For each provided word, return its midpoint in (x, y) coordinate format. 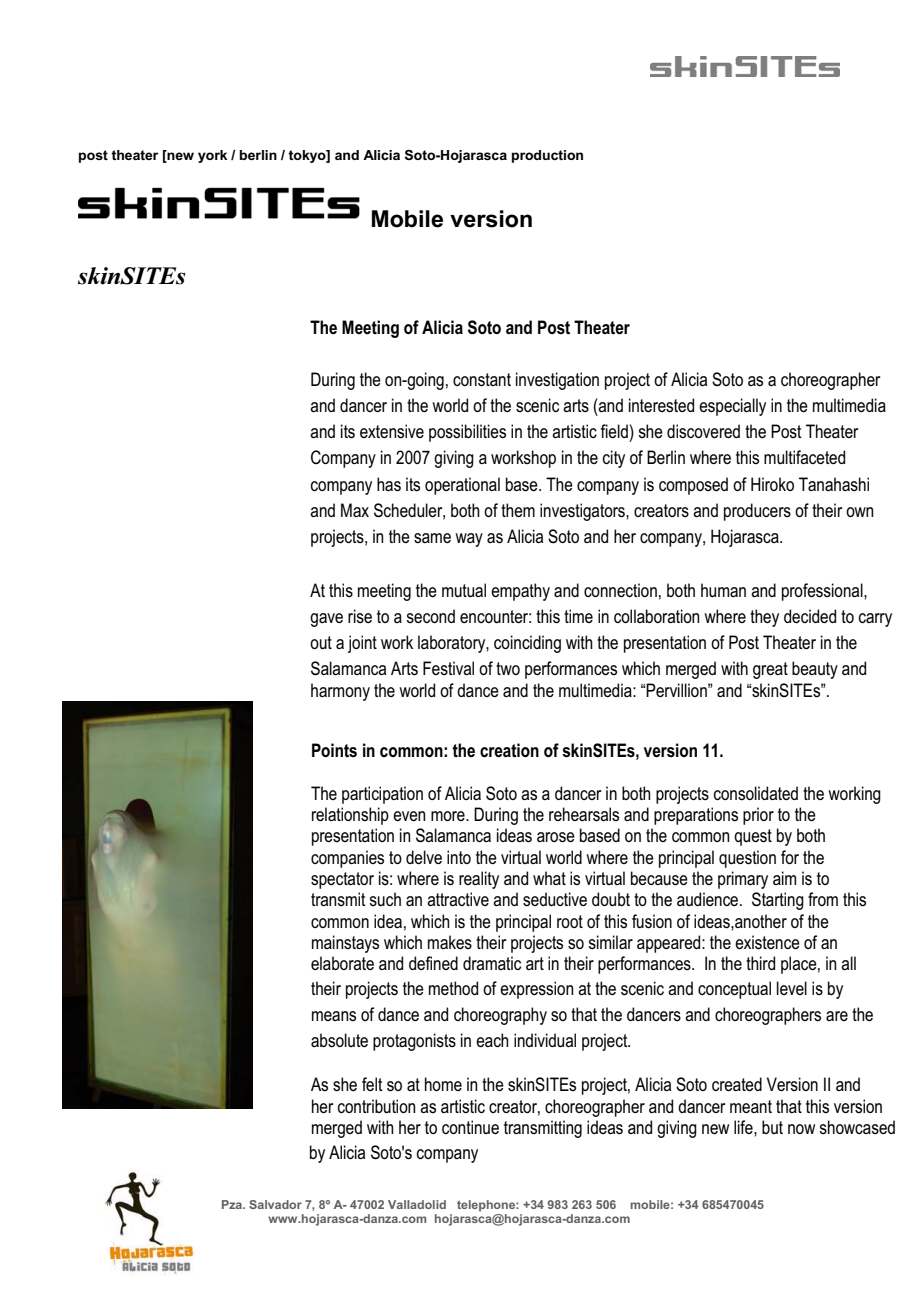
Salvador (275, 1204)
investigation (557, 381)
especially (732, 407)
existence (767, 942)
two (508, 668)
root (570, 921)
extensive (392, 431)
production (547, 156)
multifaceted (804, 457)
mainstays (345, 944)
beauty (815, 670)
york (212, 156)
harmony (340, 692)
